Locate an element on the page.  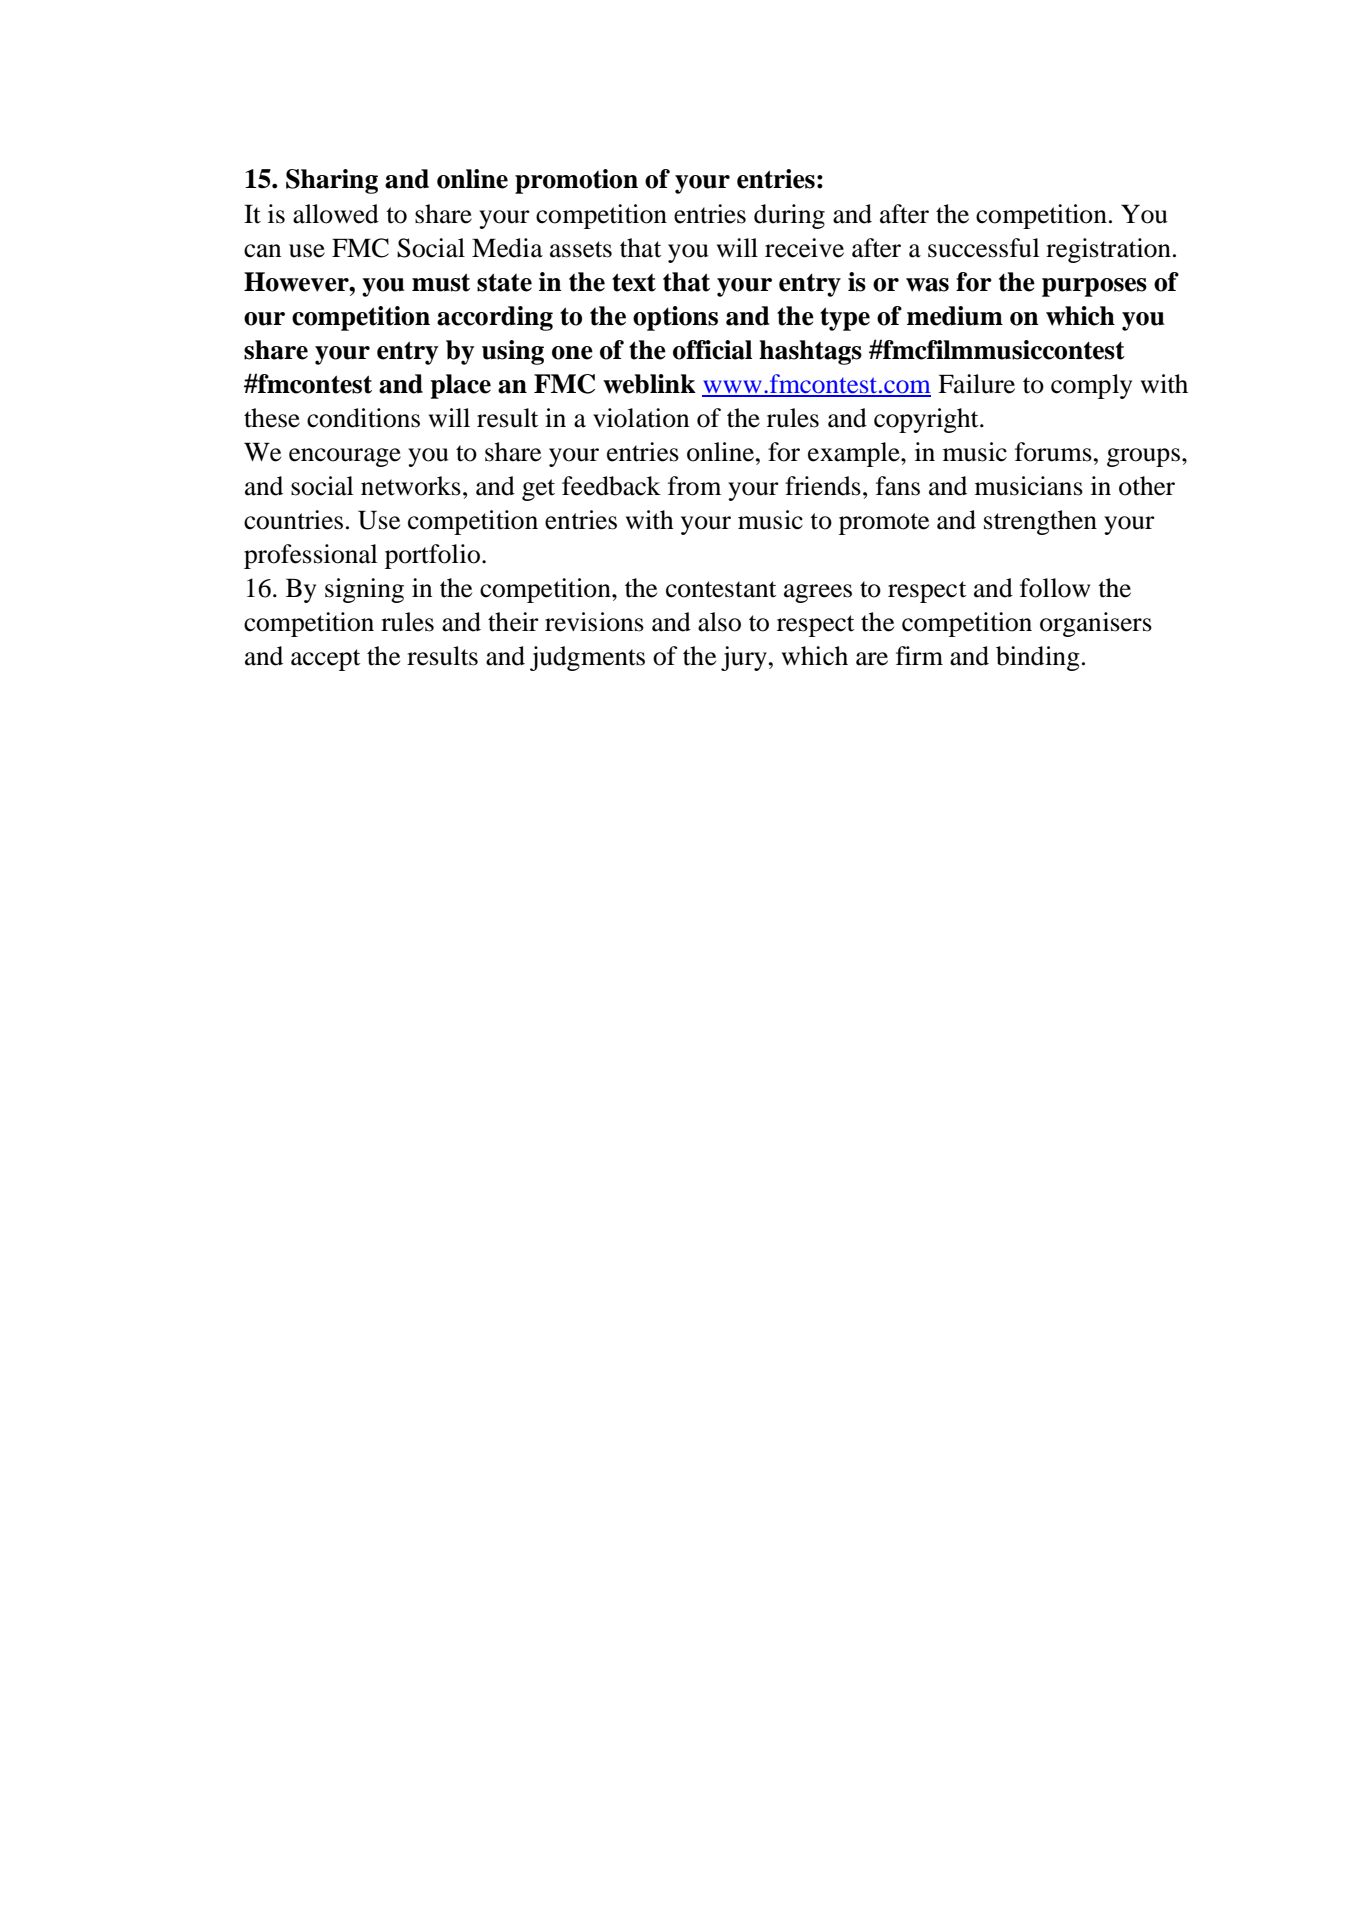
jury is located at coordinates (744, 658).
